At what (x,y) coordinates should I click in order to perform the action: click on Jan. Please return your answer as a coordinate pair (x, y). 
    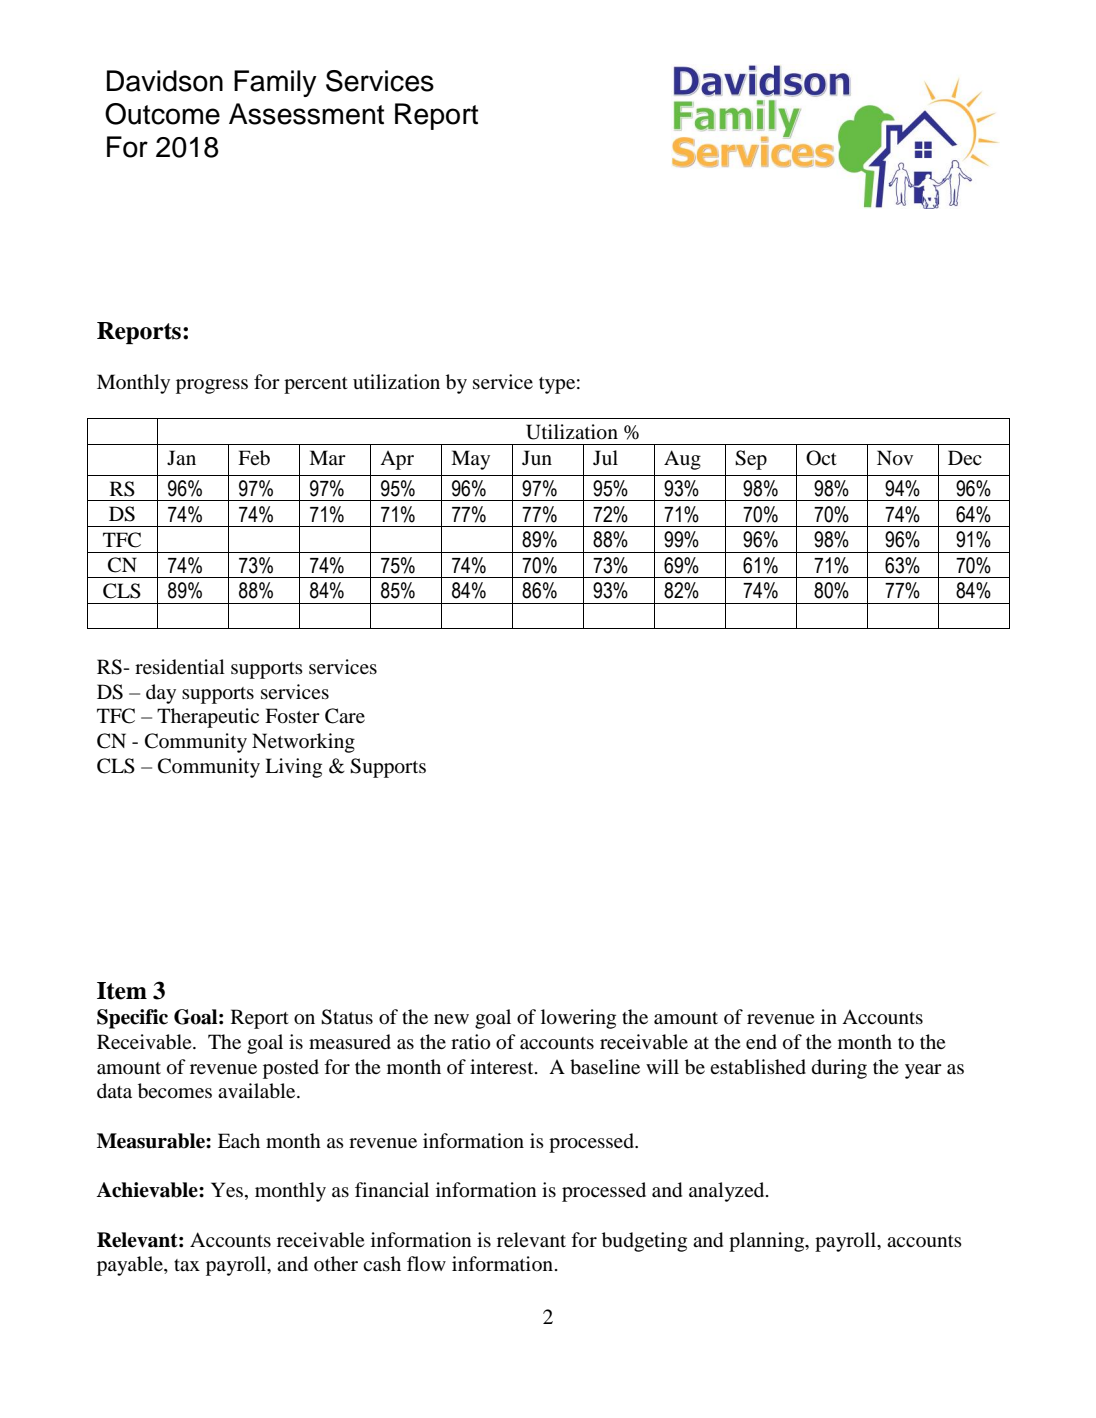
    Looking at the image, I should click on (181, 457).
